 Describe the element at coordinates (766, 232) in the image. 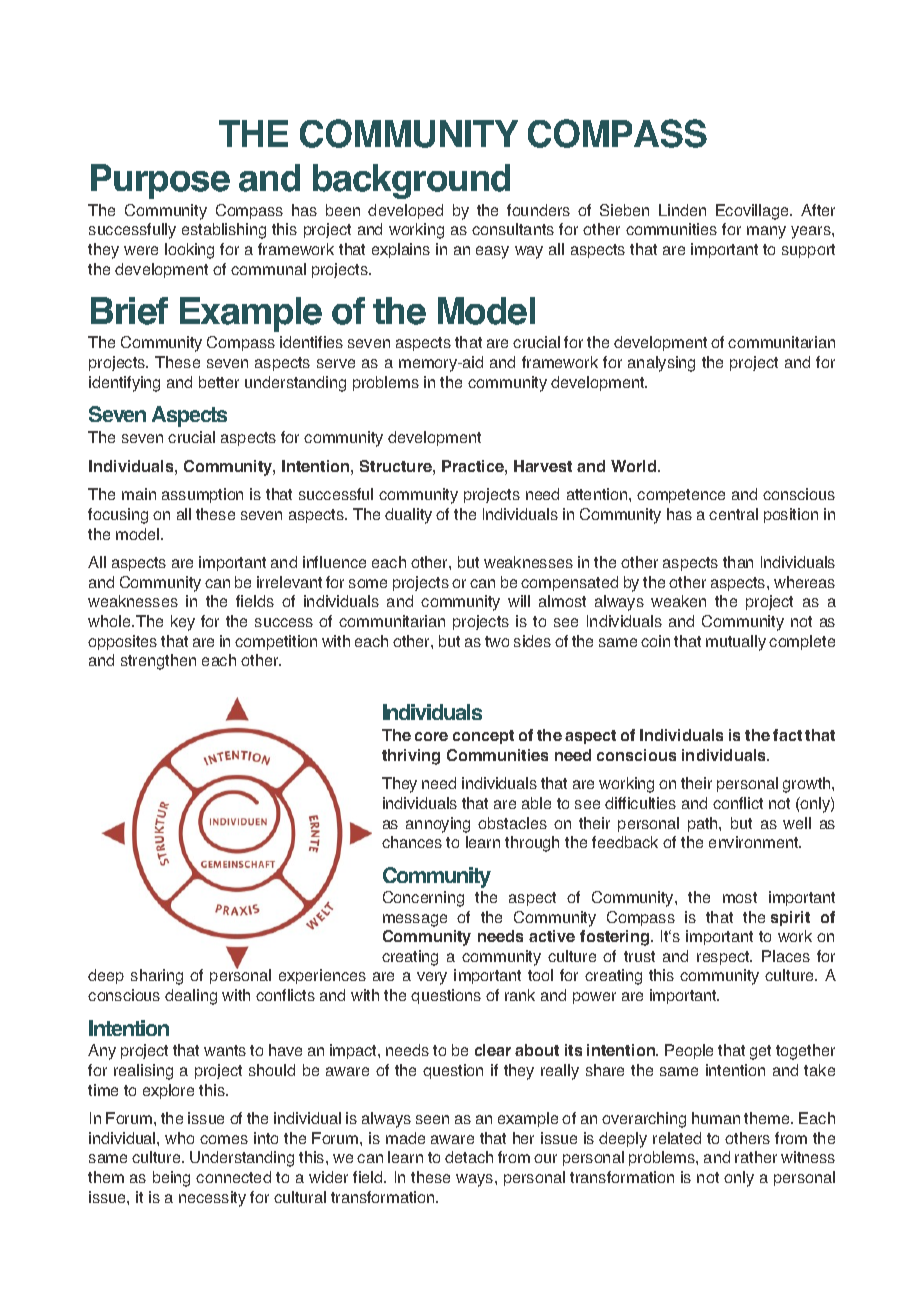

I see `many` at that location.
